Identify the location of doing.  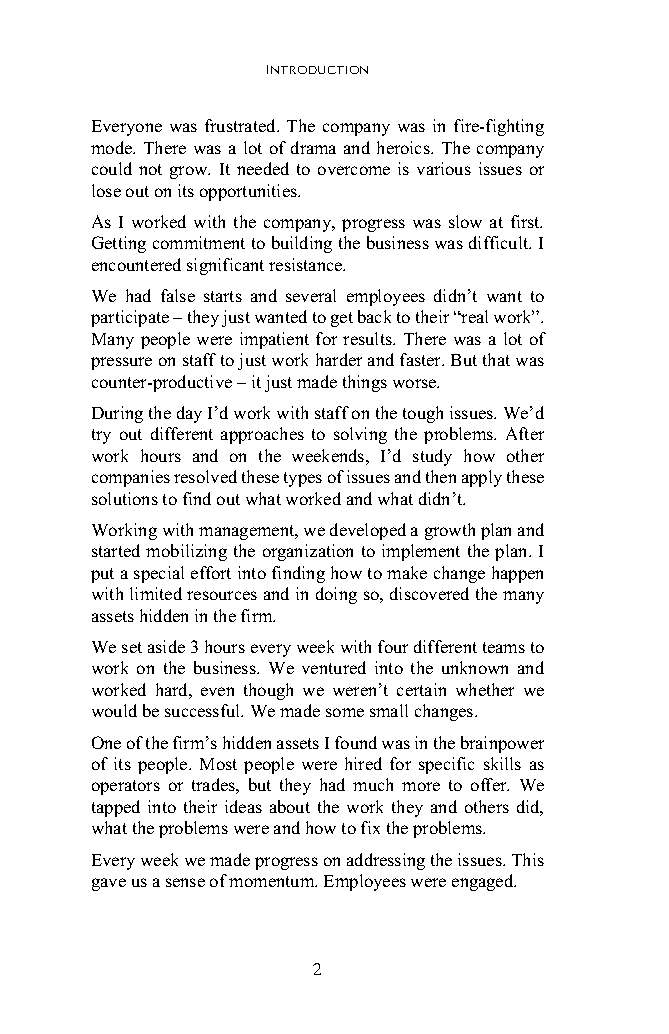
(336, 595).
